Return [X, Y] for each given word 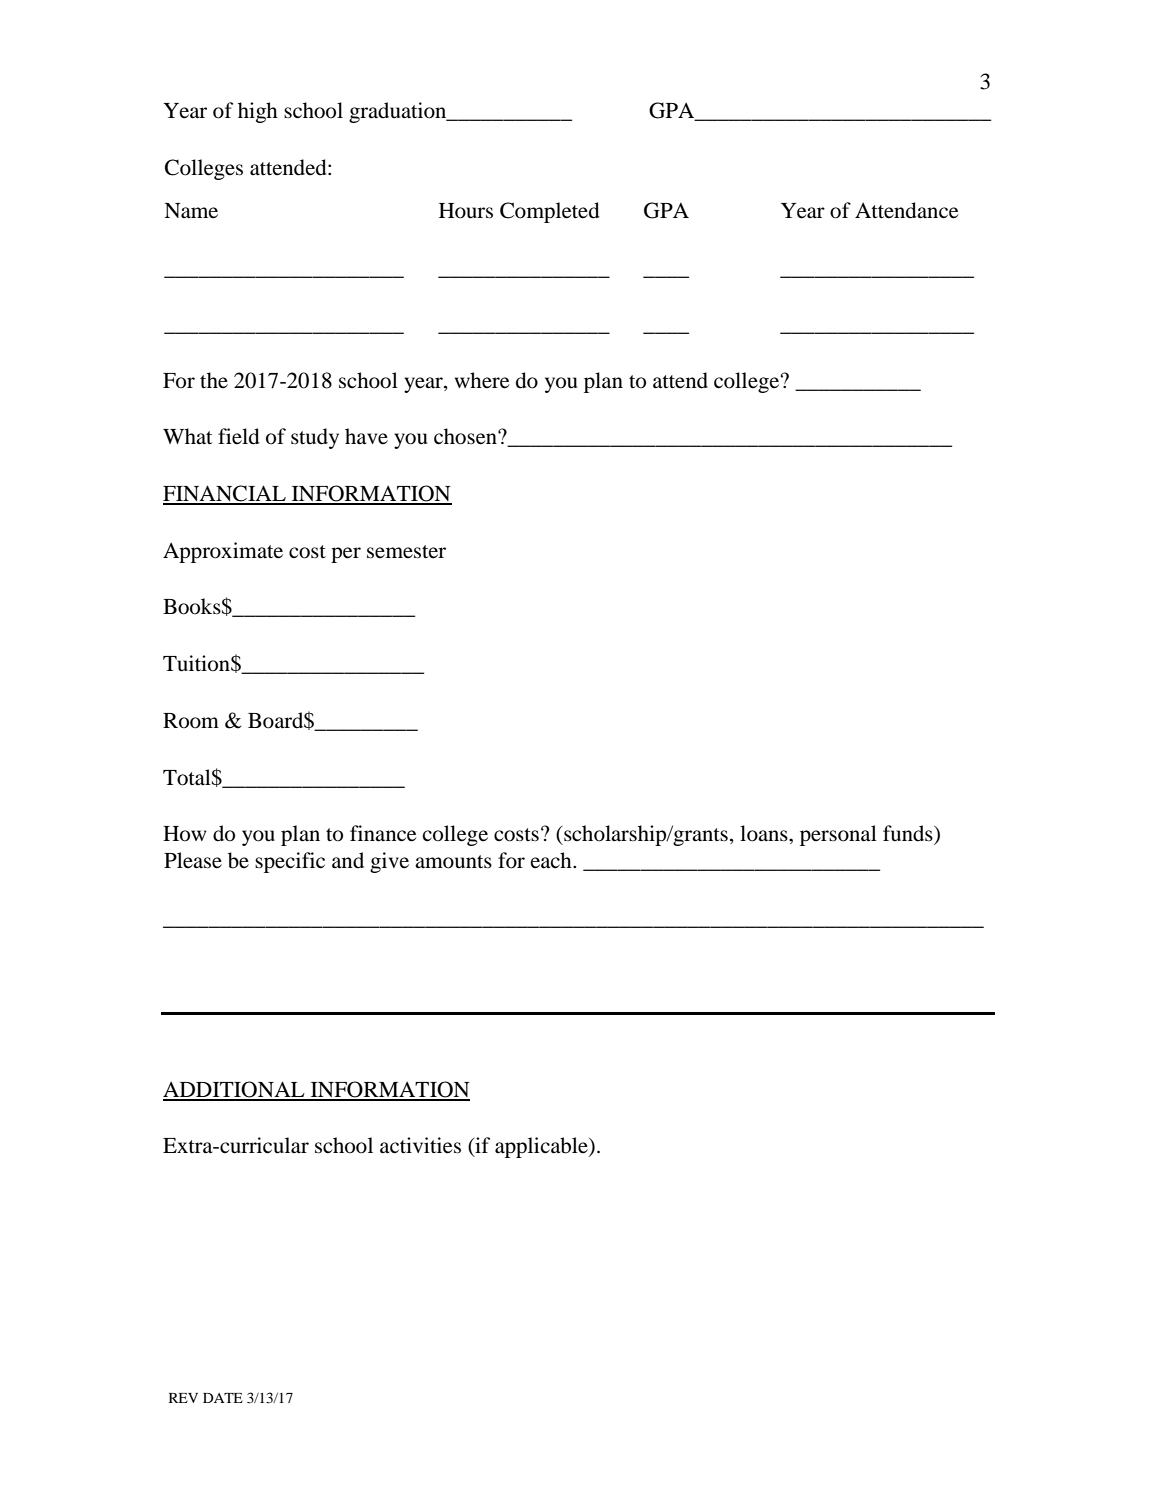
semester [406, 552]
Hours [466, 211]
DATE [223, 1398]
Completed [550, 212]
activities [420, 1145]
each [552, 860]
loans [765, 833]
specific [290, 862]
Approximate [223, 552]
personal [838, 835]
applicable [542, 1147]
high [258, 112]
